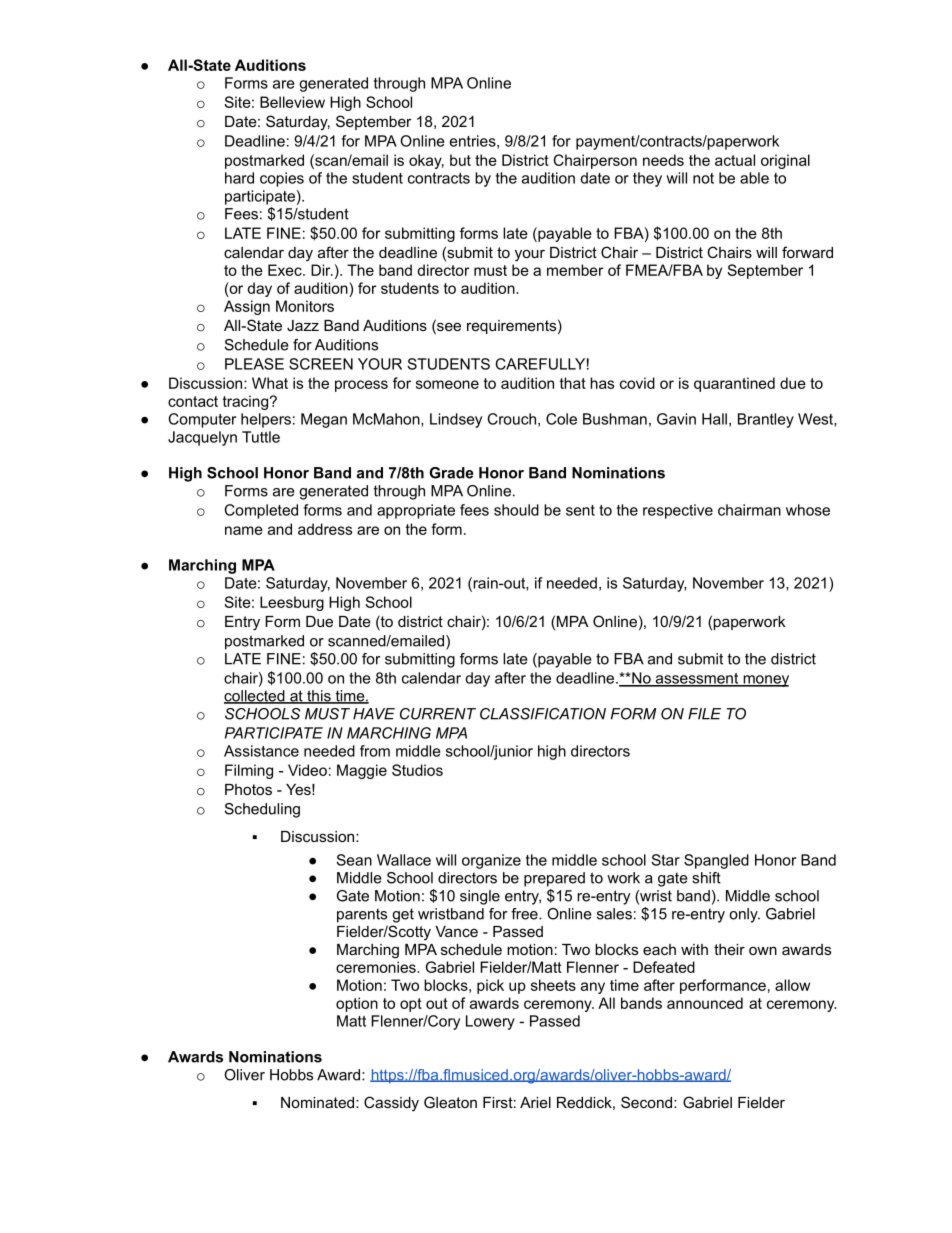  I want to click on Crouch, so click(512, 419).
